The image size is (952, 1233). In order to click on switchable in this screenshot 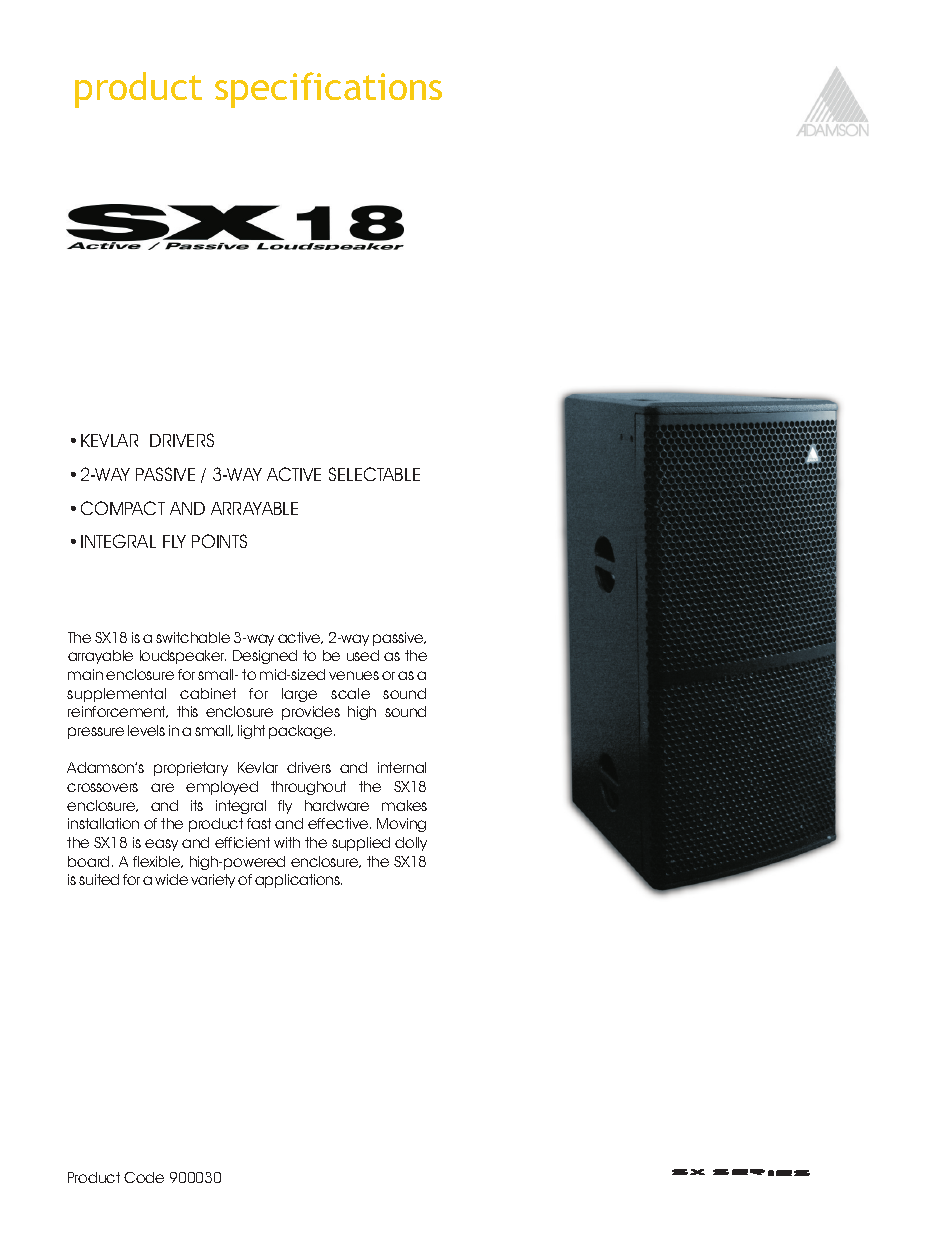, I will do `click(193, 637)`.
